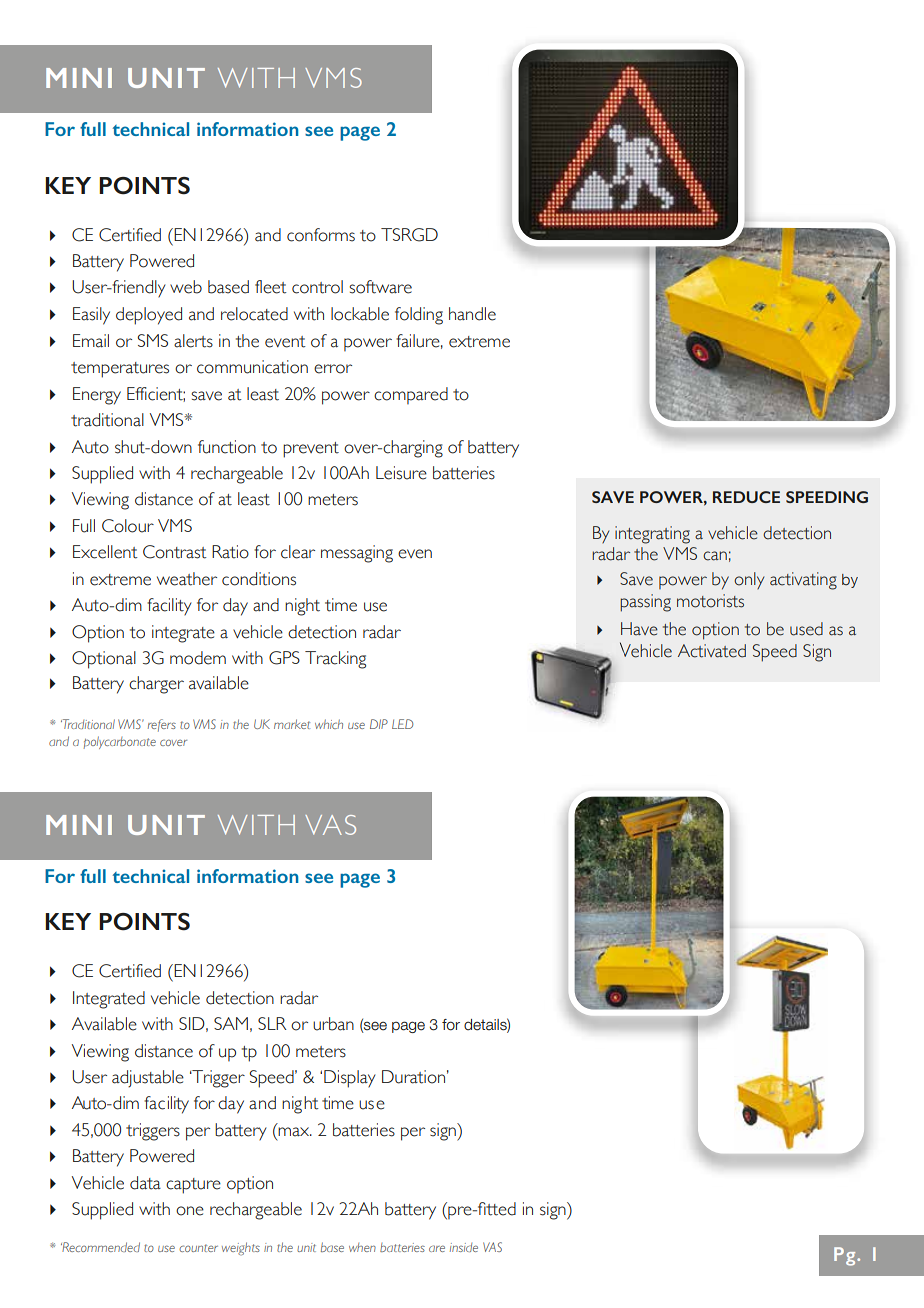  I want to click on web, so click(186, 287).
